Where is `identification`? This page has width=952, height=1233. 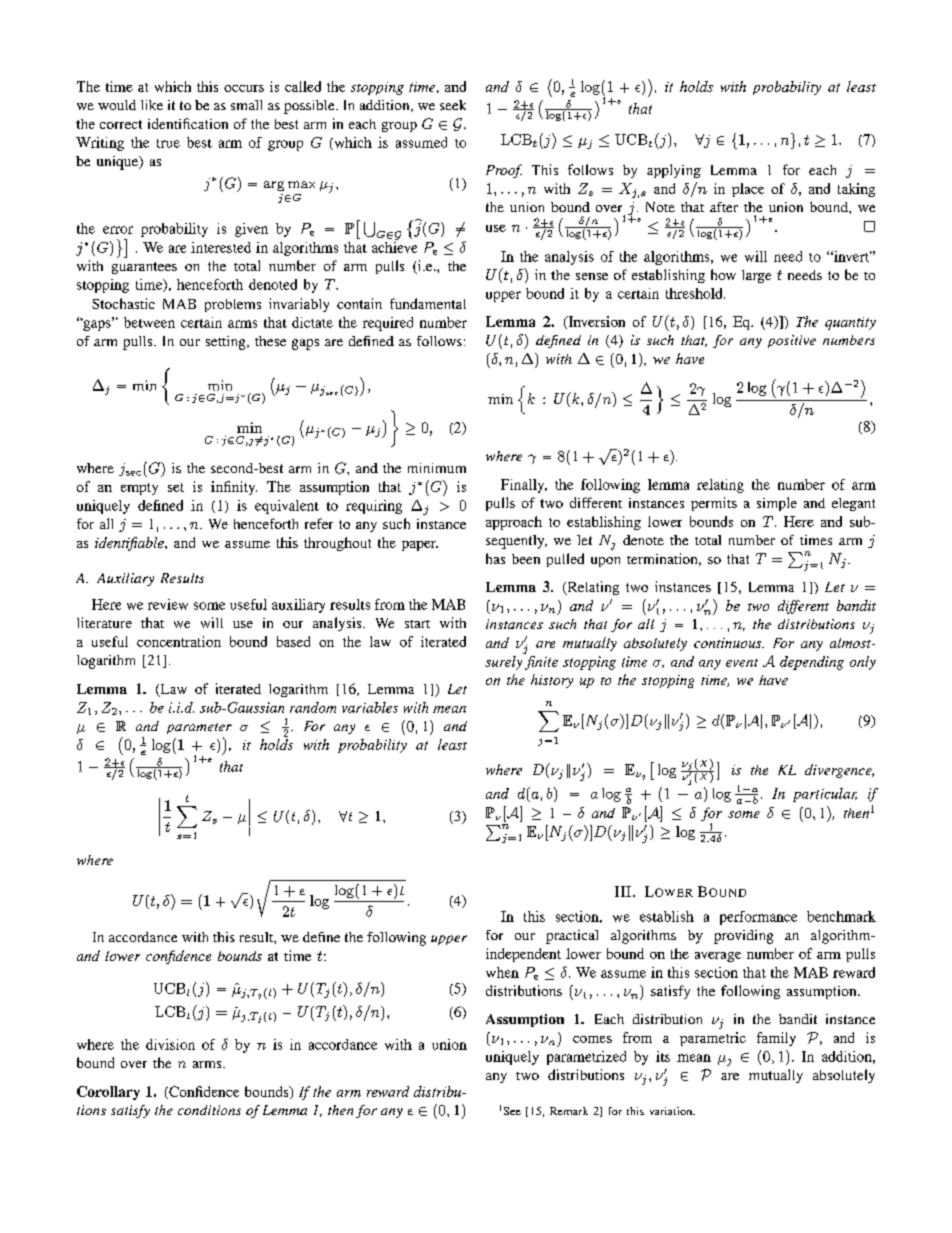
identification is located at coordinates (188, 123).
